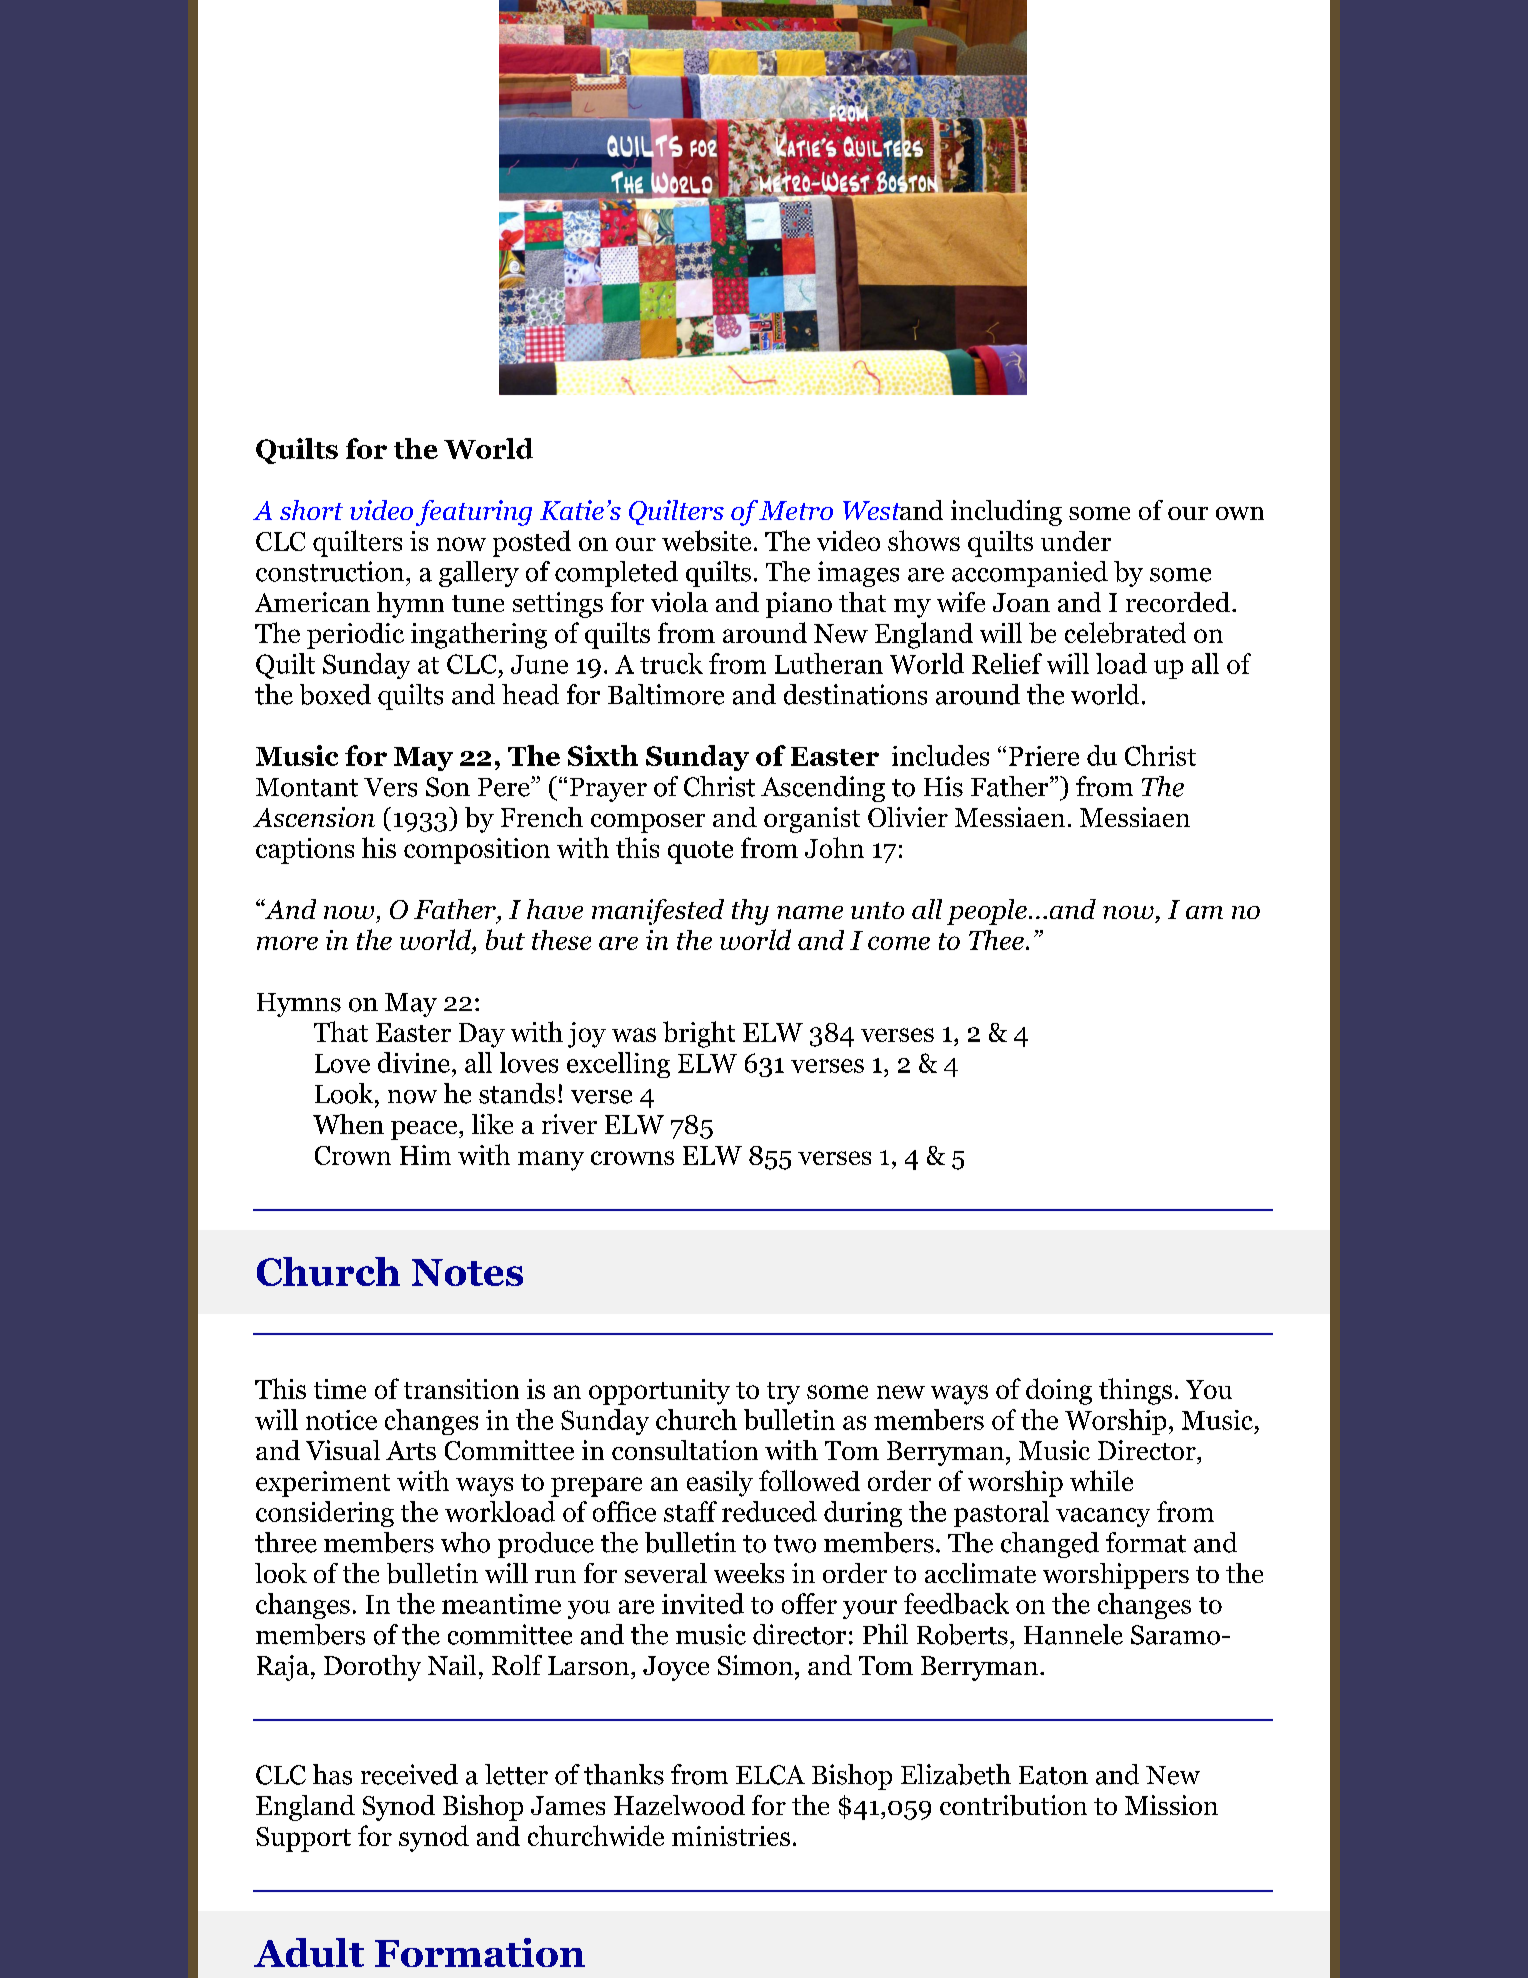  I want to click on contribution, so click(1013, 1805).
